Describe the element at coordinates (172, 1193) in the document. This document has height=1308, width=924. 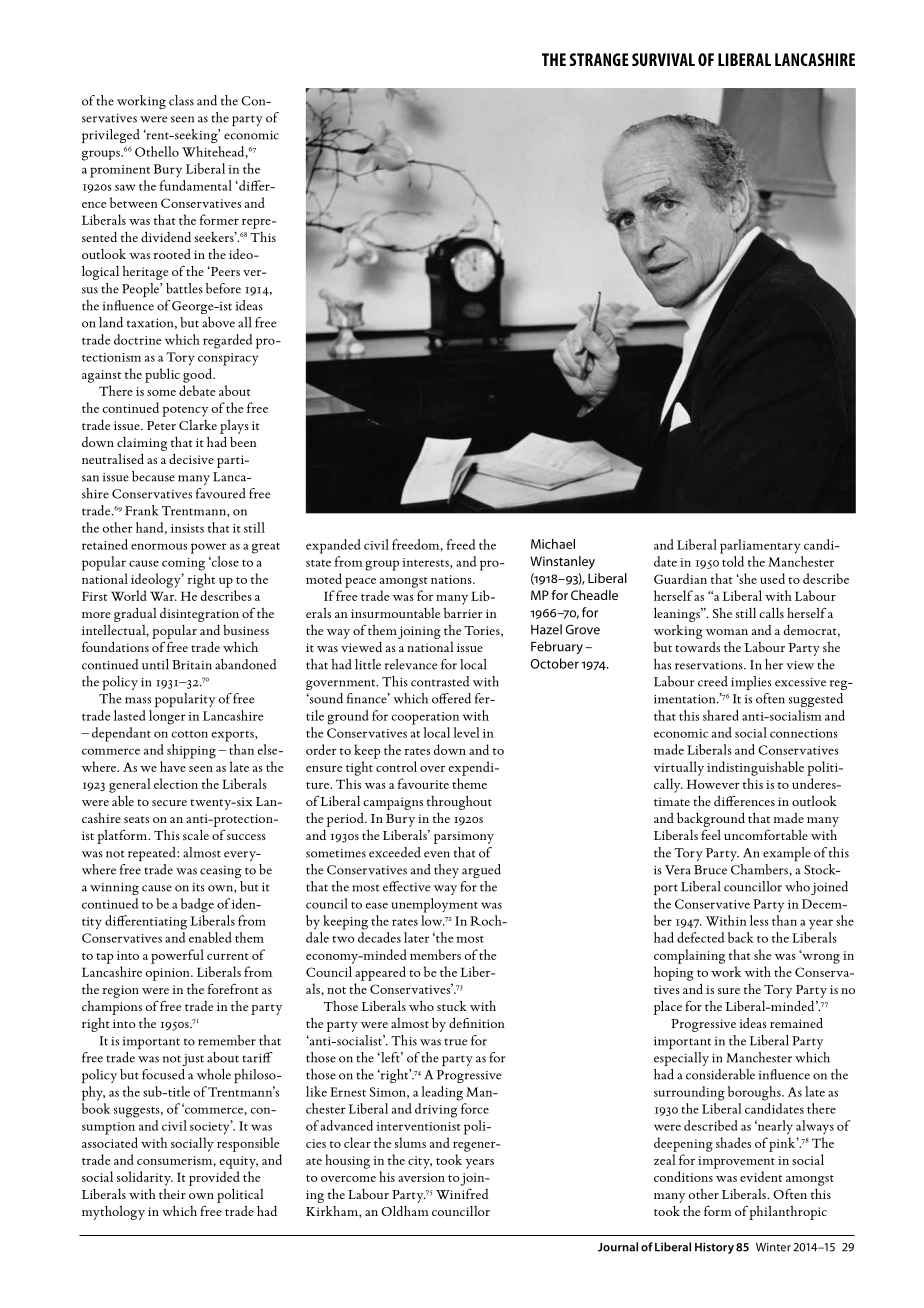
I see `their` at that location.
